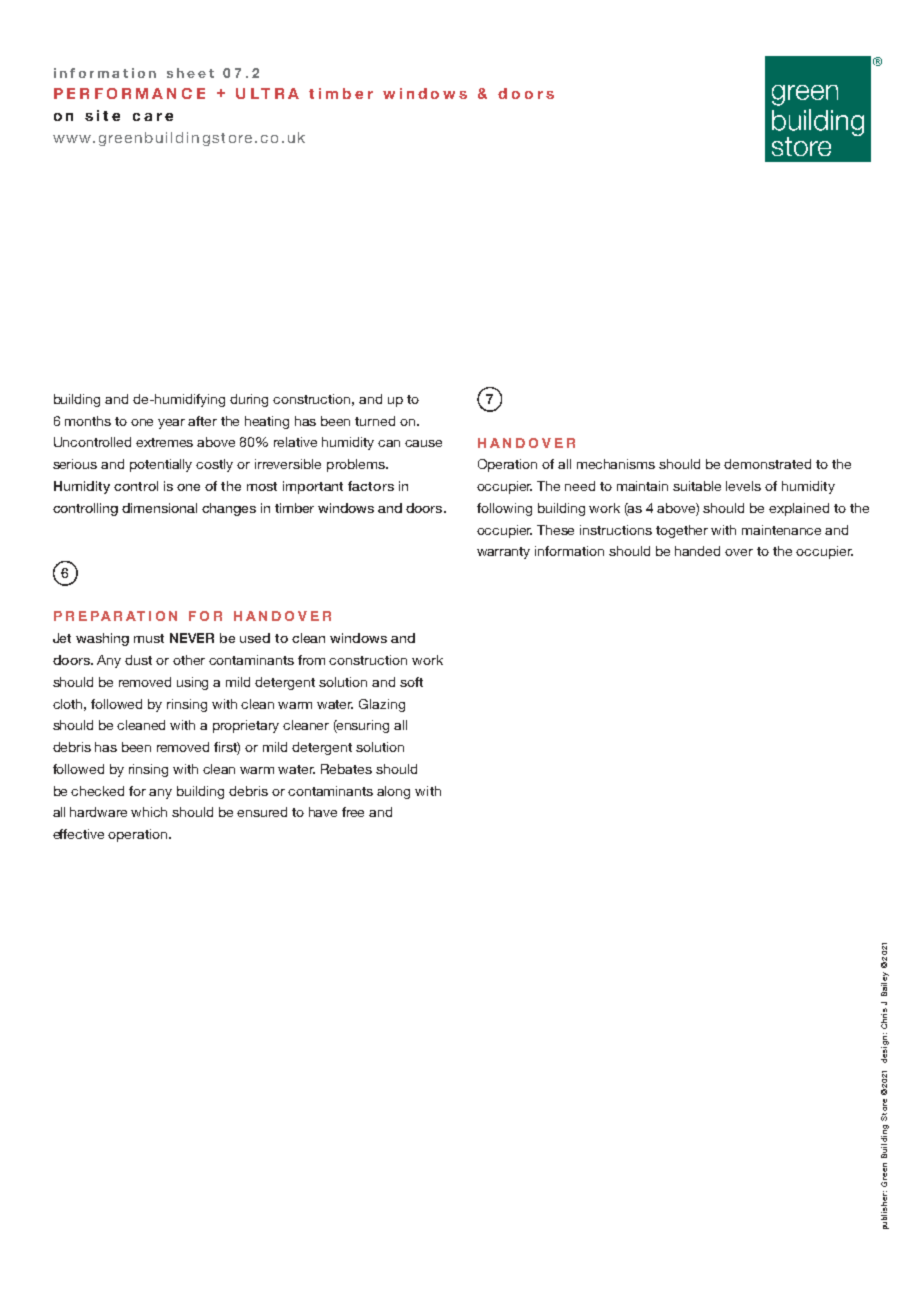  I want to click on which, so click(149, 812).
